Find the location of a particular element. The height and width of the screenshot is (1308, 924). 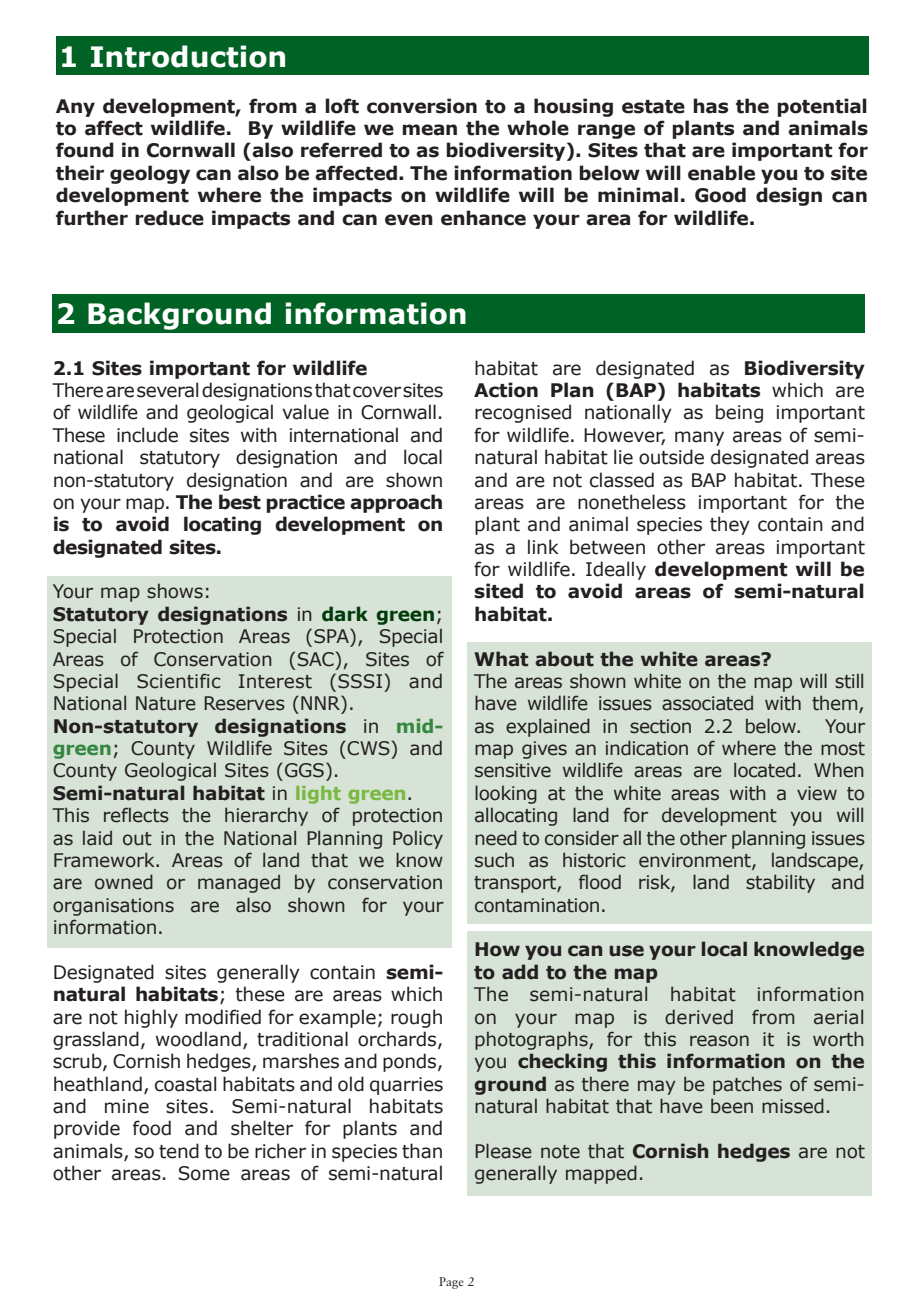

Some is located at coordinates (204, 1173).
